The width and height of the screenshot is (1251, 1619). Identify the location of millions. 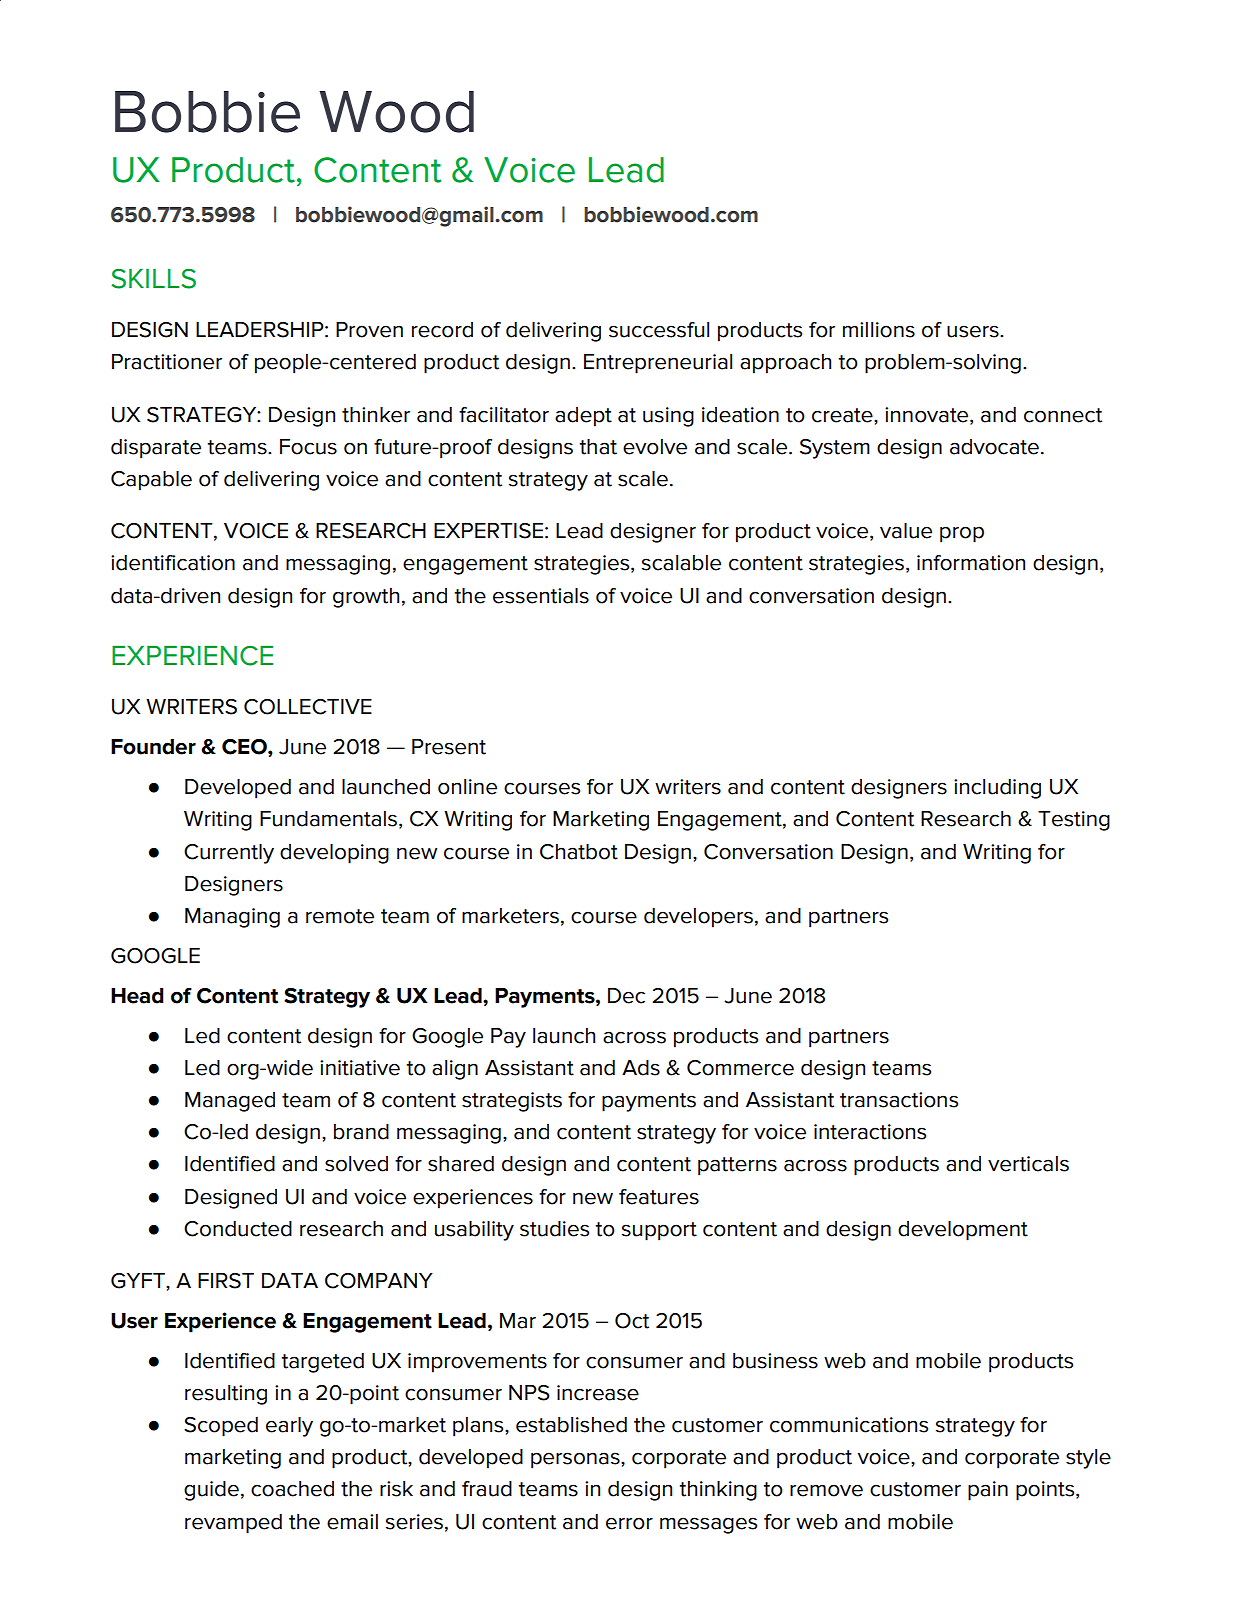
(879, 330).
